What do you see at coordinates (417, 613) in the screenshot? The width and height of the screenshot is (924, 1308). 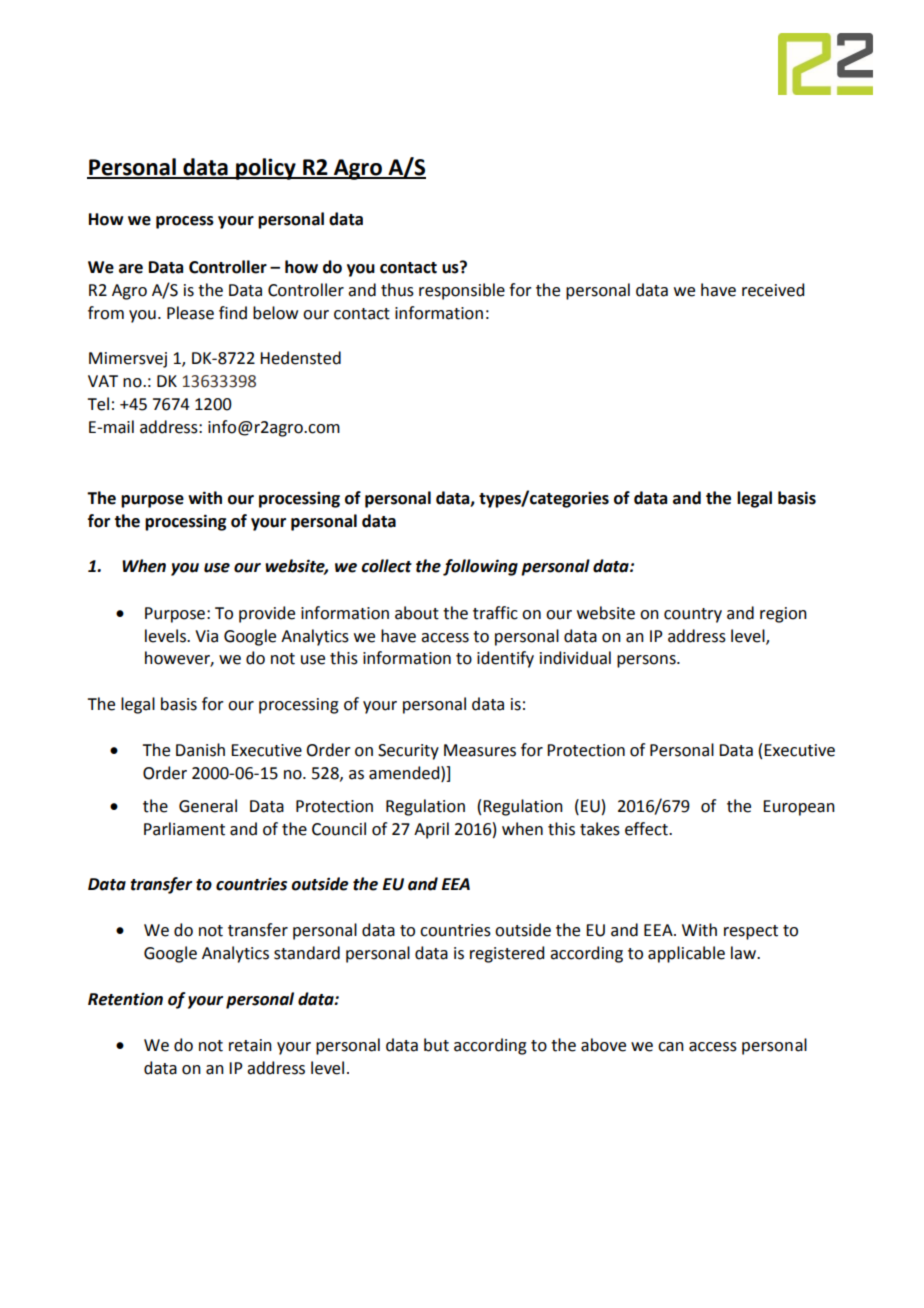 I see `about` at bounding box center [417, 613].
